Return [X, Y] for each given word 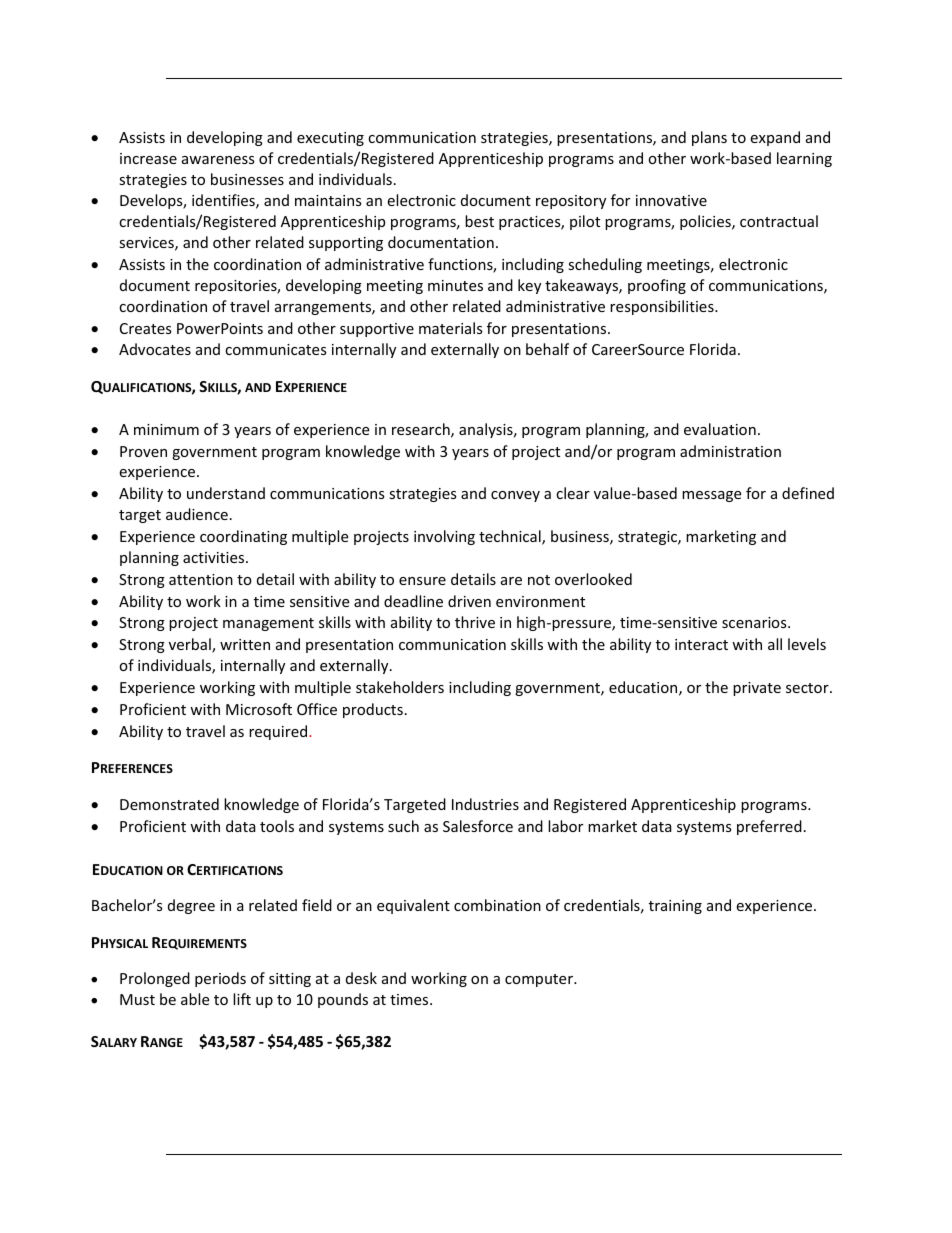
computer [540, 980]
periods [220, 979]
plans [709, 138]
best [479, 221]
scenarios [755, 622]
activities [215, 557]
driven [469, 601]
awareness [218, 160]
